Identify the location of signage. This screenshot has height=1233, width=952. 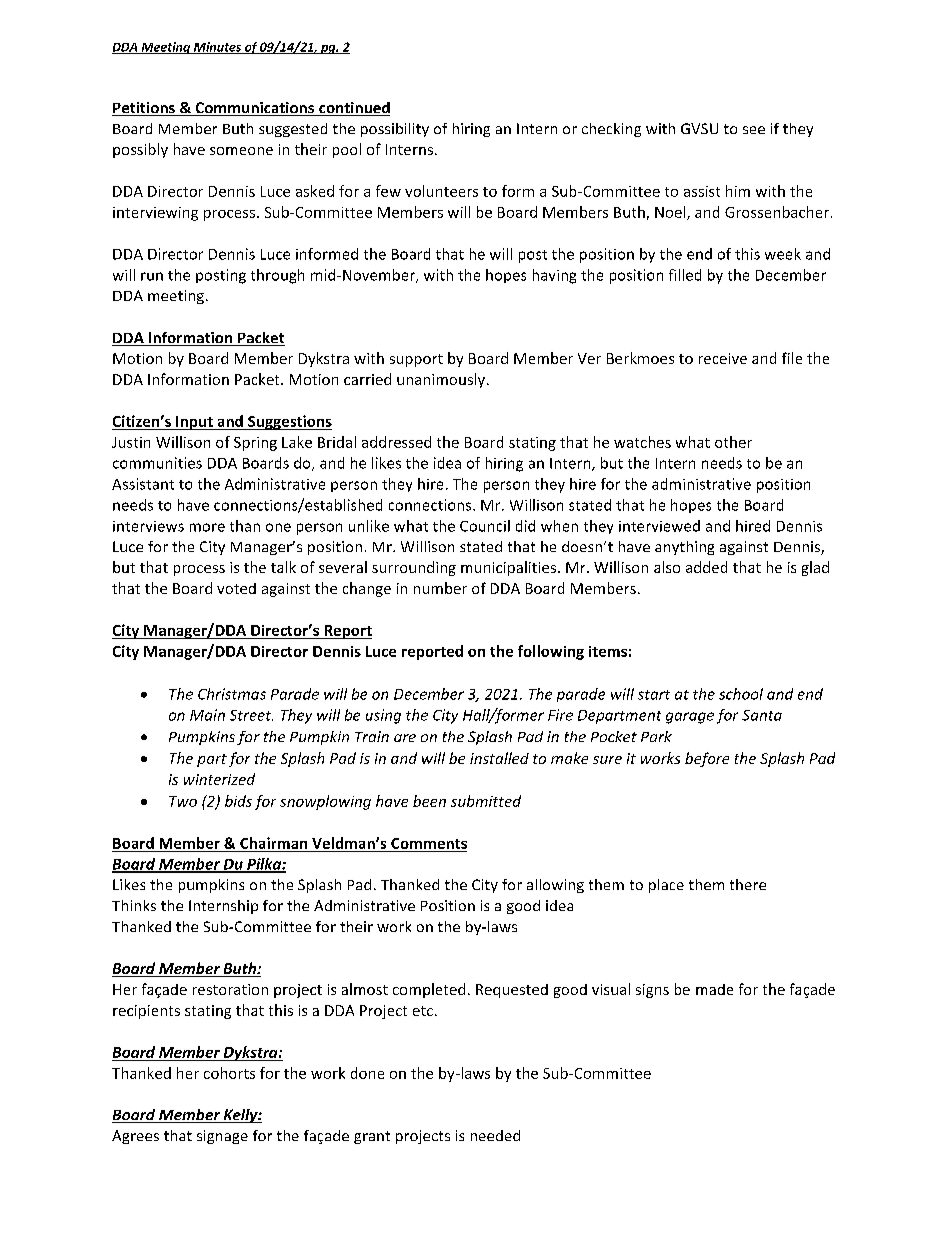
(222, 1137).
